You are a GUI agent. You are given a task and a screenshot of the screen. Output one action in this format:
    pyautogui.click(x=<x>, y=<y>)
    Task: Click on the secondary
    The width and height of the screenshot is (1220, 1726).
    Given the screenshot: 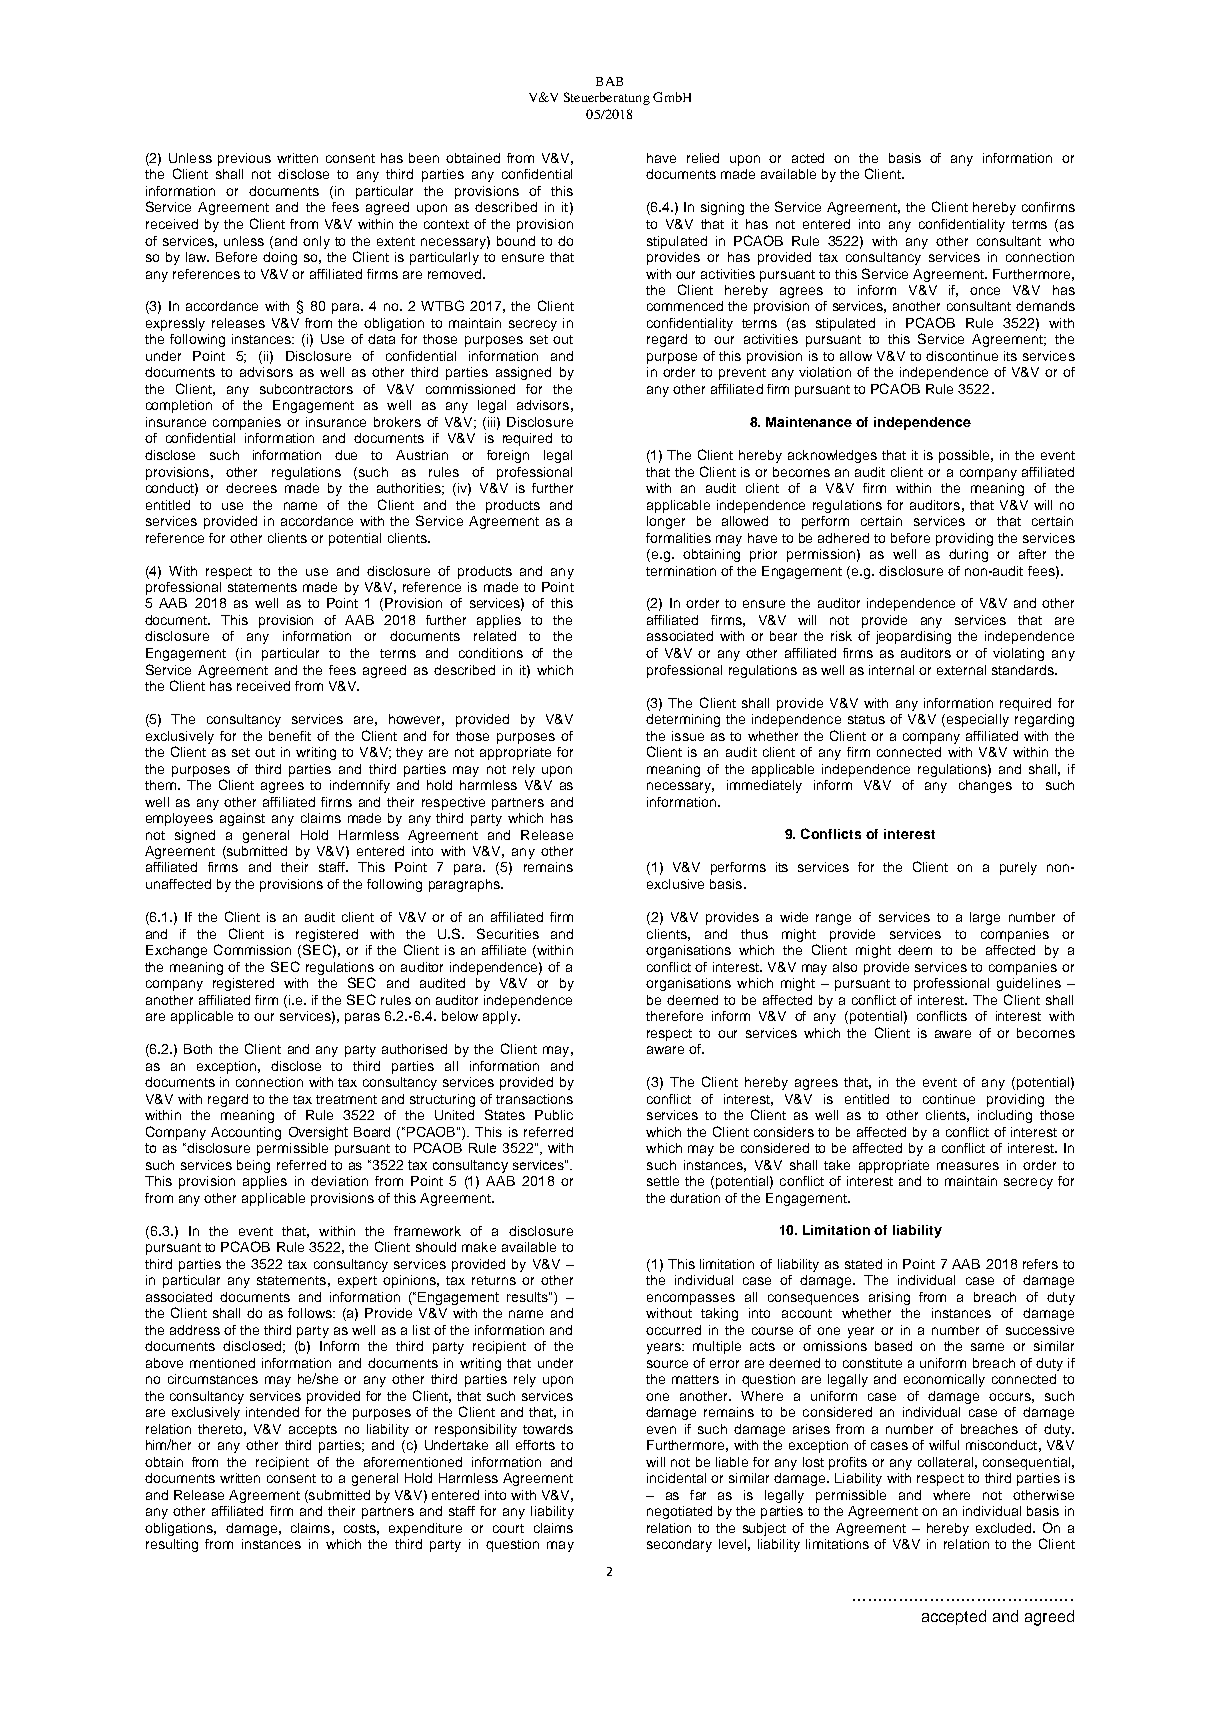 What is the action you would take?
    pyautogui.click(x=679, y=1545)
